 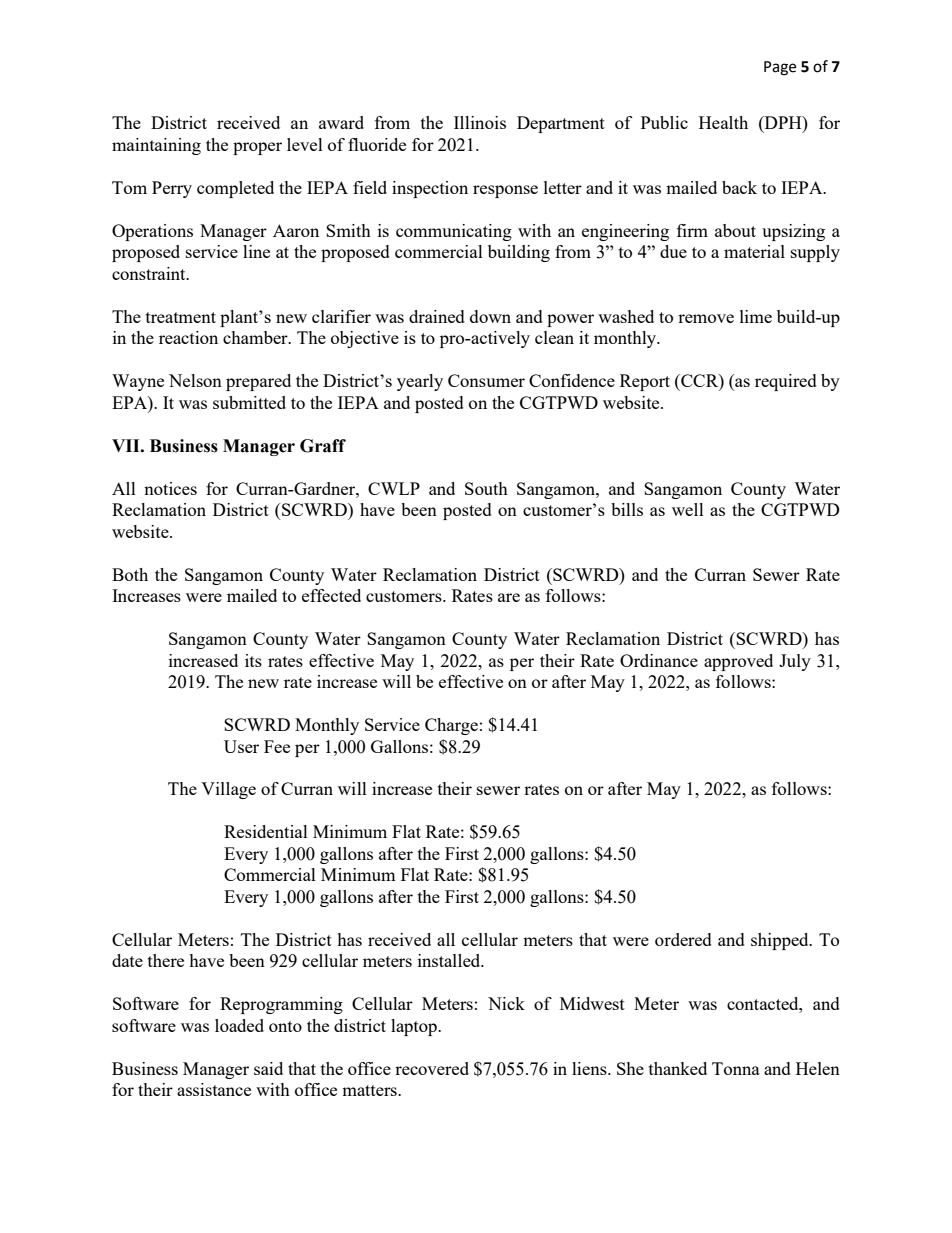 I want to click on Health, so click(x=723, y=122).
